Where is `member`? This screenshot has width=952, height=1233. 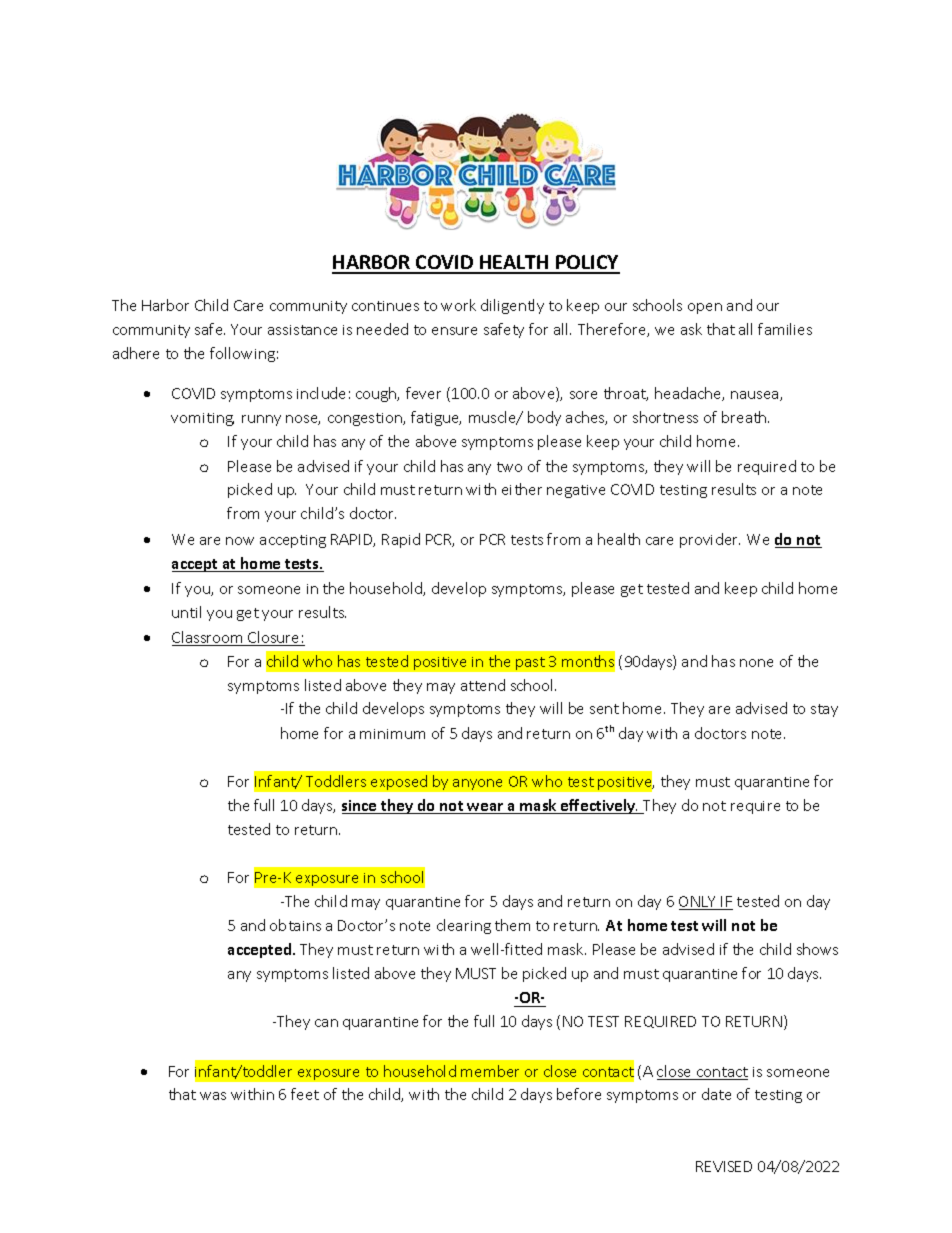 member is located at coordinates (490, 1071).
